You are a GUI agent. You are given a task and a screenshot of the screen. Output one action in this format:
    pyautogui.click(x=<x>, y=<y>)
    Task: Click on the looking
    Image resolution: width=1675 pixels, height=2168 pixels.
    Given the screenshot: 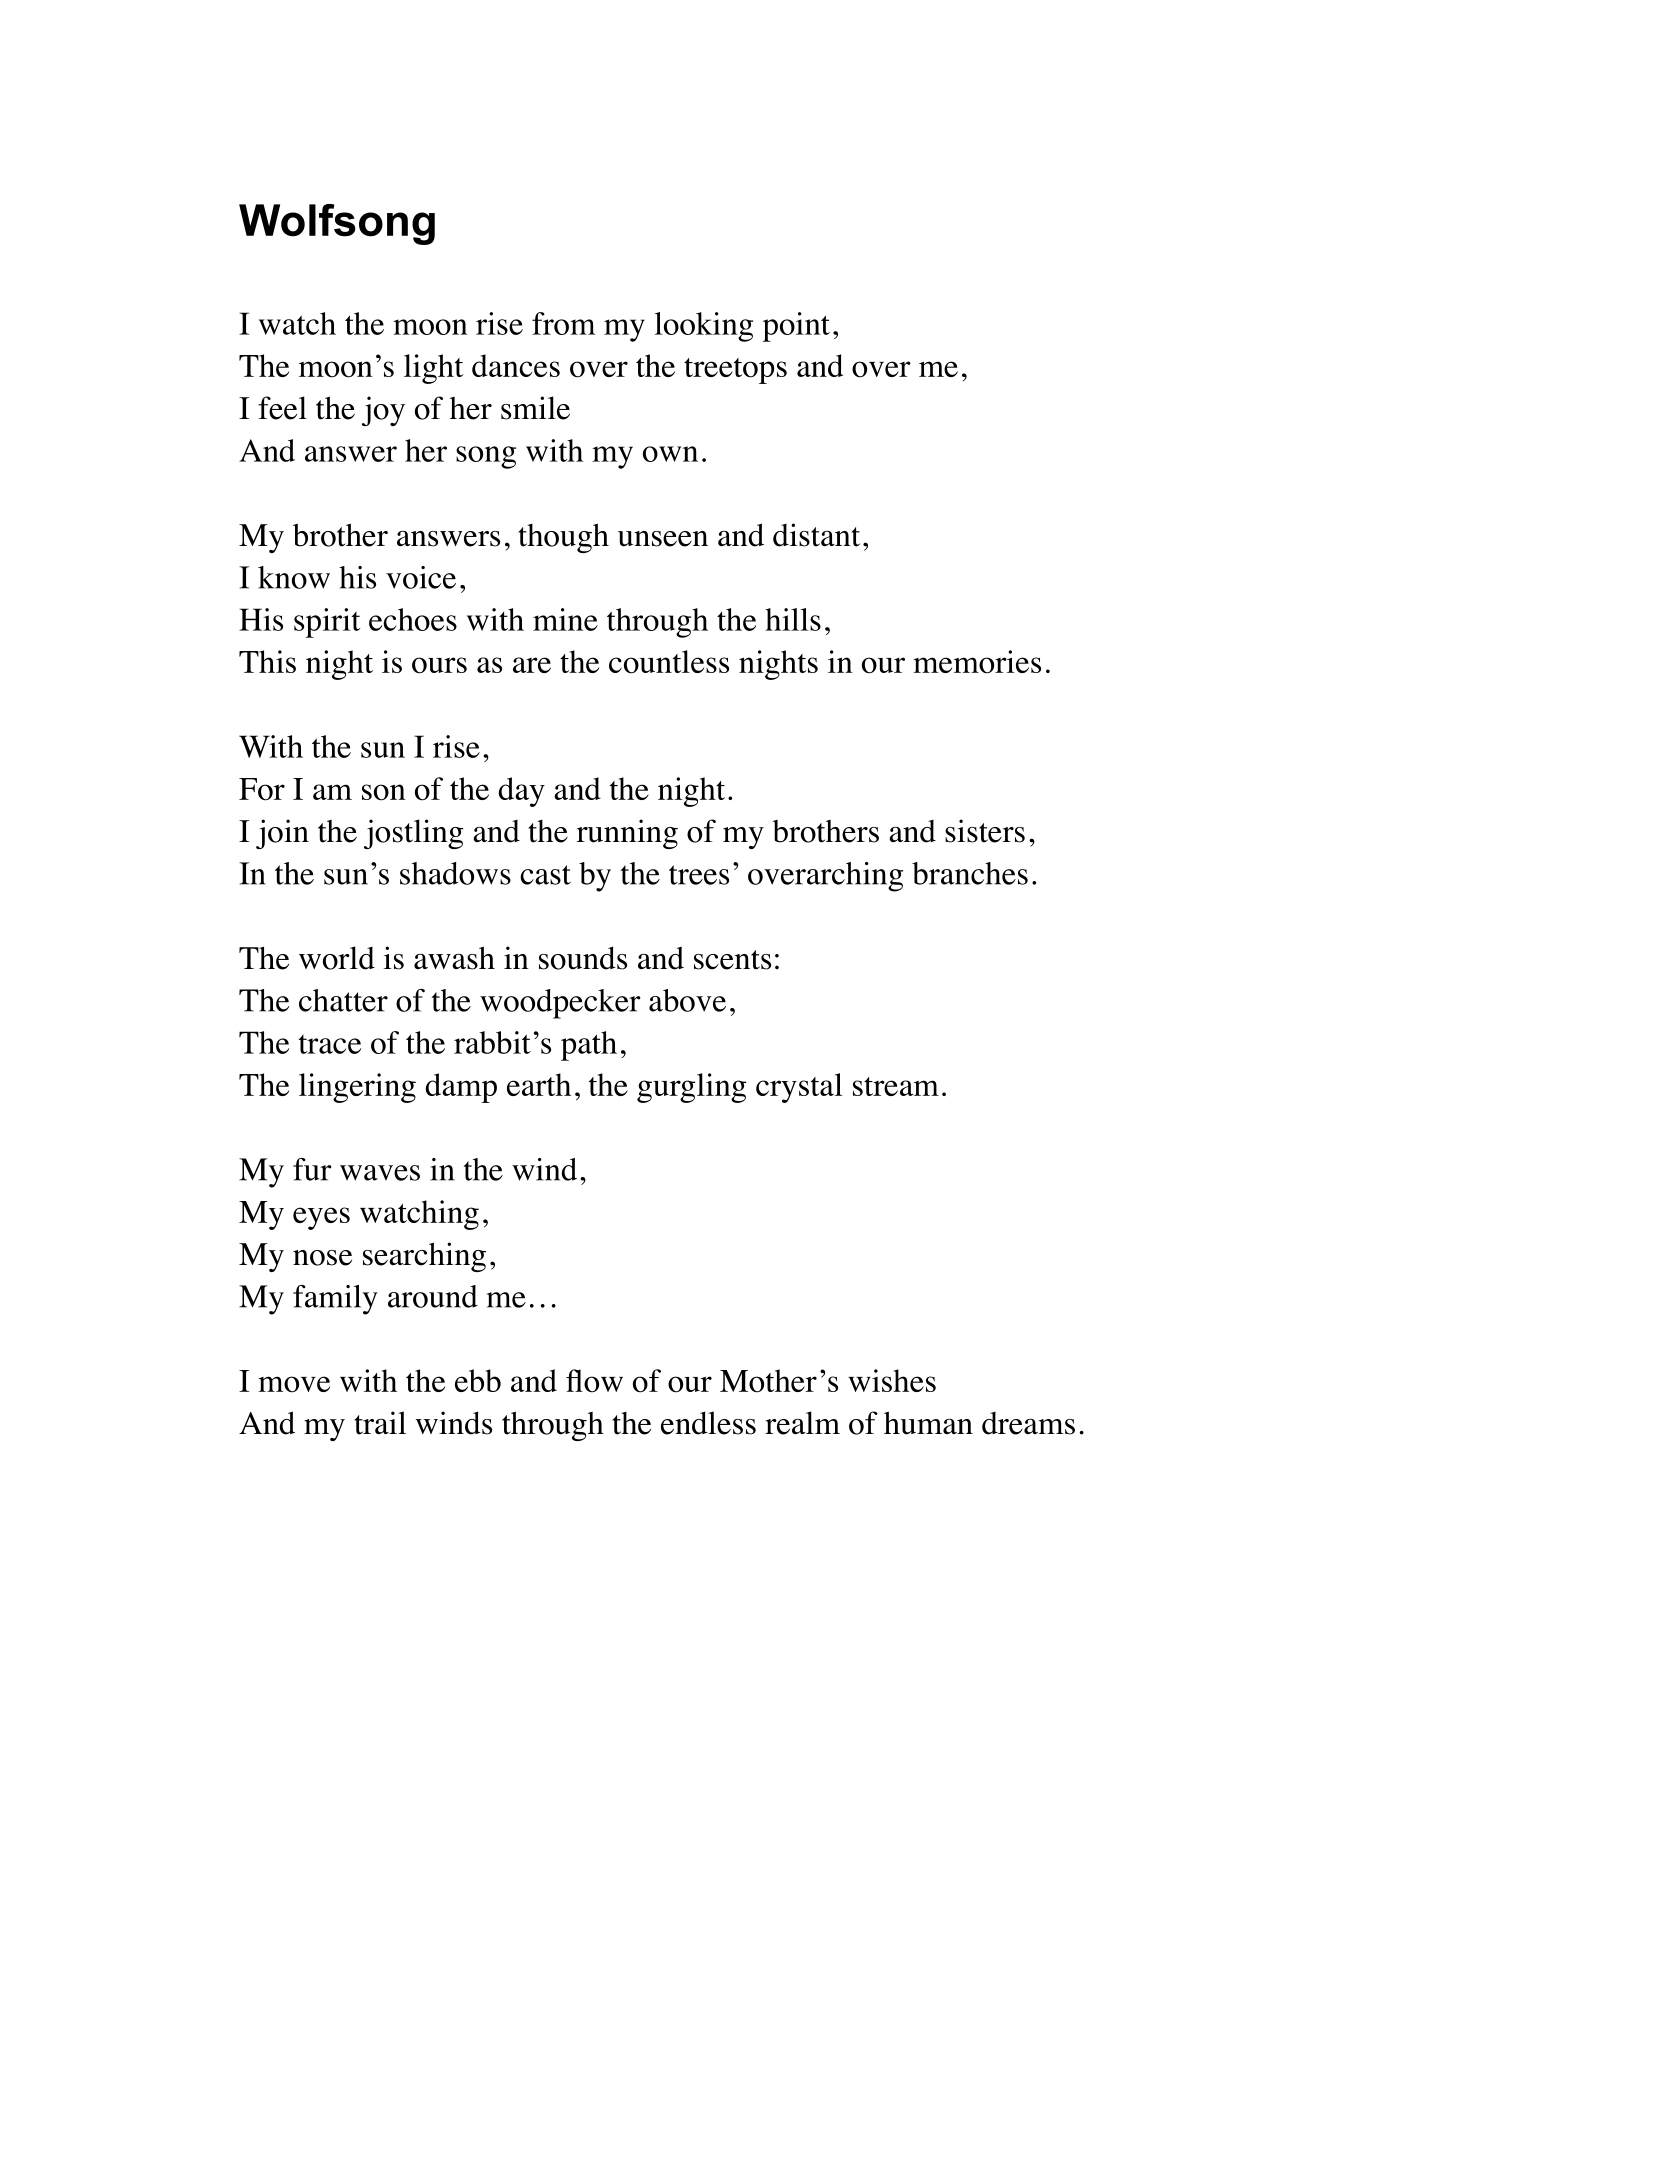 What is the action you would take?
    pyautogui.click(x=703, y=327)
